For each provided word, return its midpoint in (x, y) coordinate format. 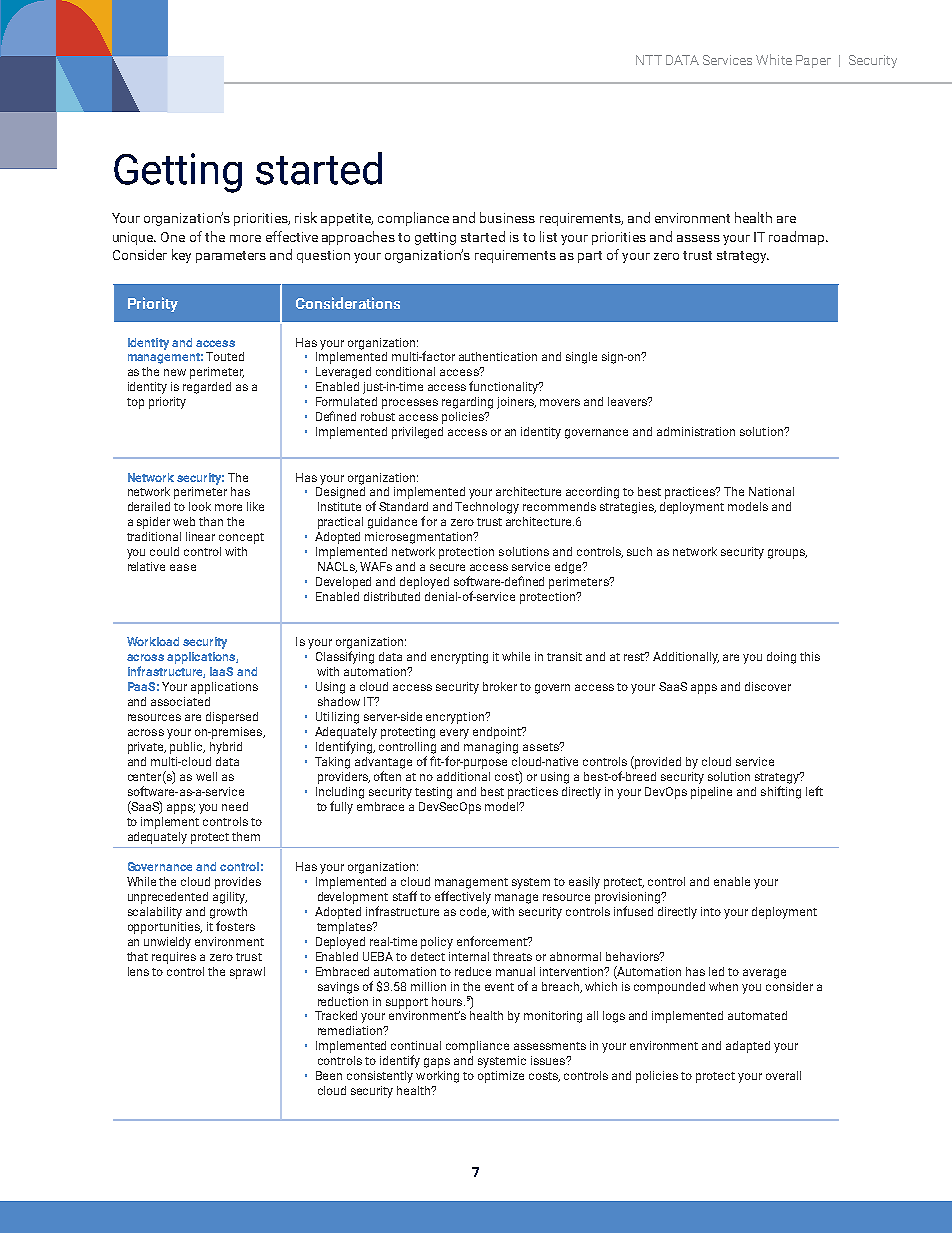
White (774, 59)
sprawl (247, 973)
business (507, 217)
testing (433, 793)
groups (787, 554)
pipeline (711, 793)
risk (306, 217)
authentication (498, 356)
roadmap (798, 238)
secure (447, 567)
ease (183, 567)
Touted (225, 356)
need (235, 806)
